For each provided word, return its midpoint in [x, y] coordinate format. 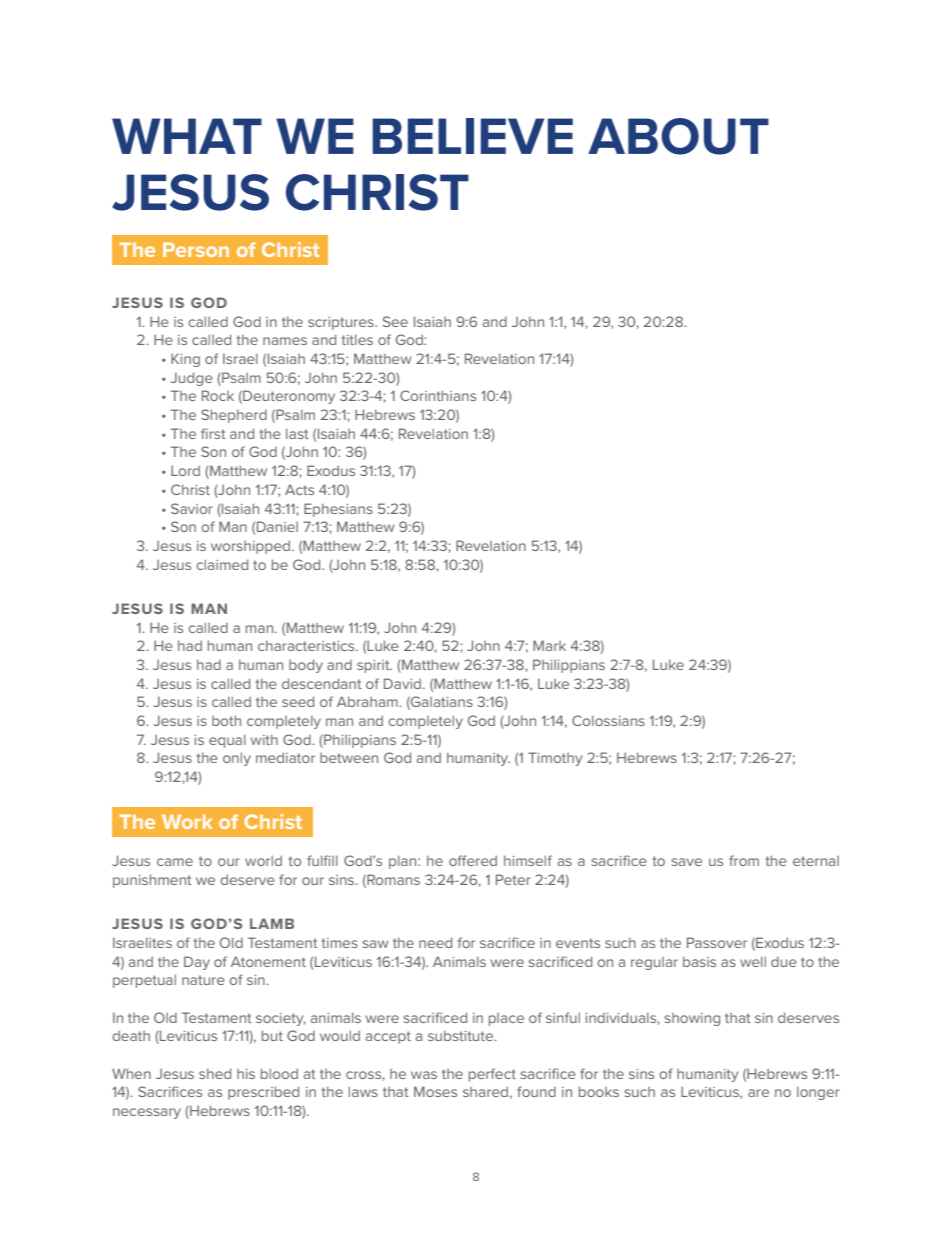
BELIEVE [472, 136]
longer [818, 1093]
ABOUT [678, 136]
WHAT [187, 136]
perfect [492, 1075]
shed [215, 1073]
